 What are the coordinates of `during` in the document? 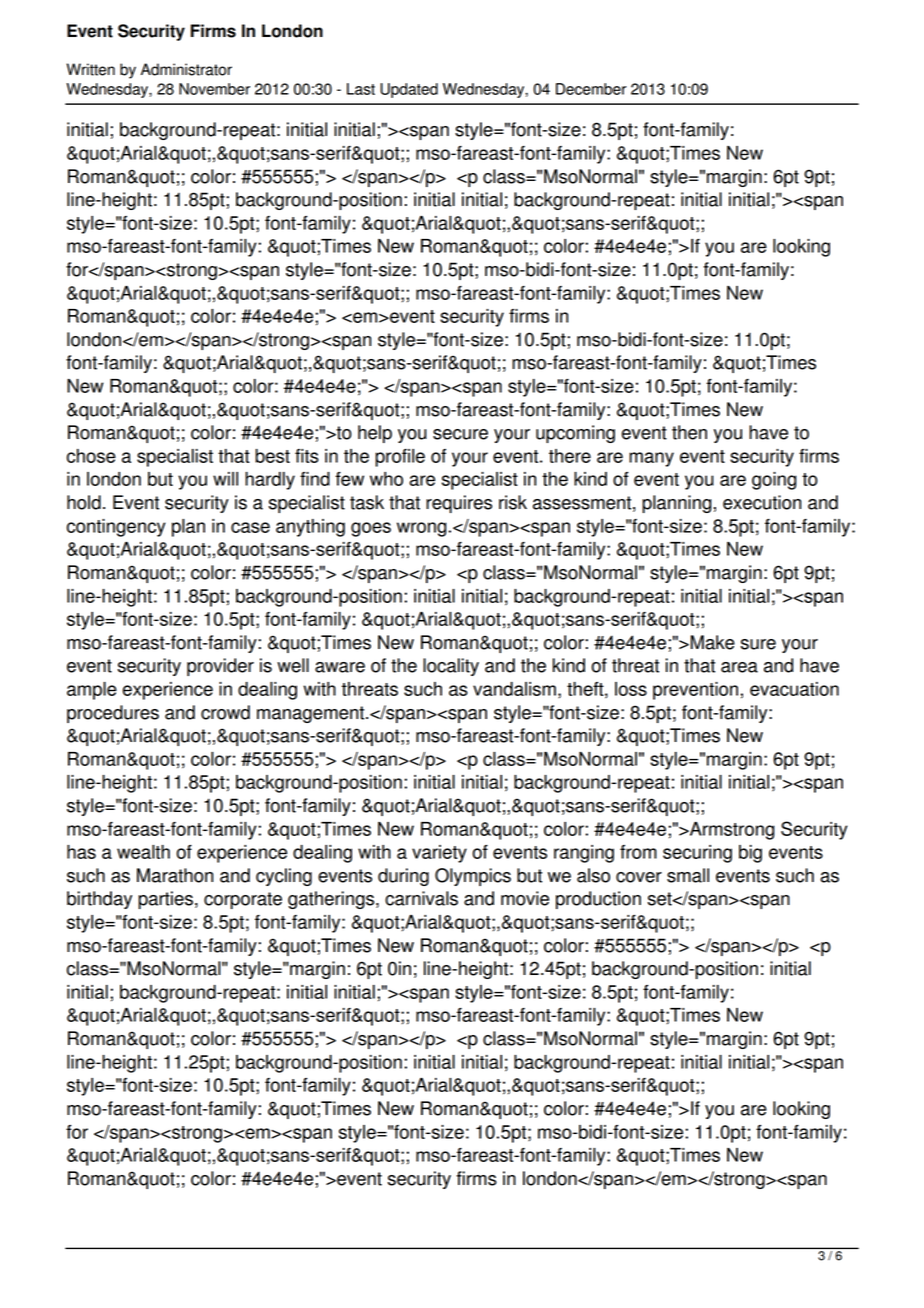 It's located at (403, 877).
